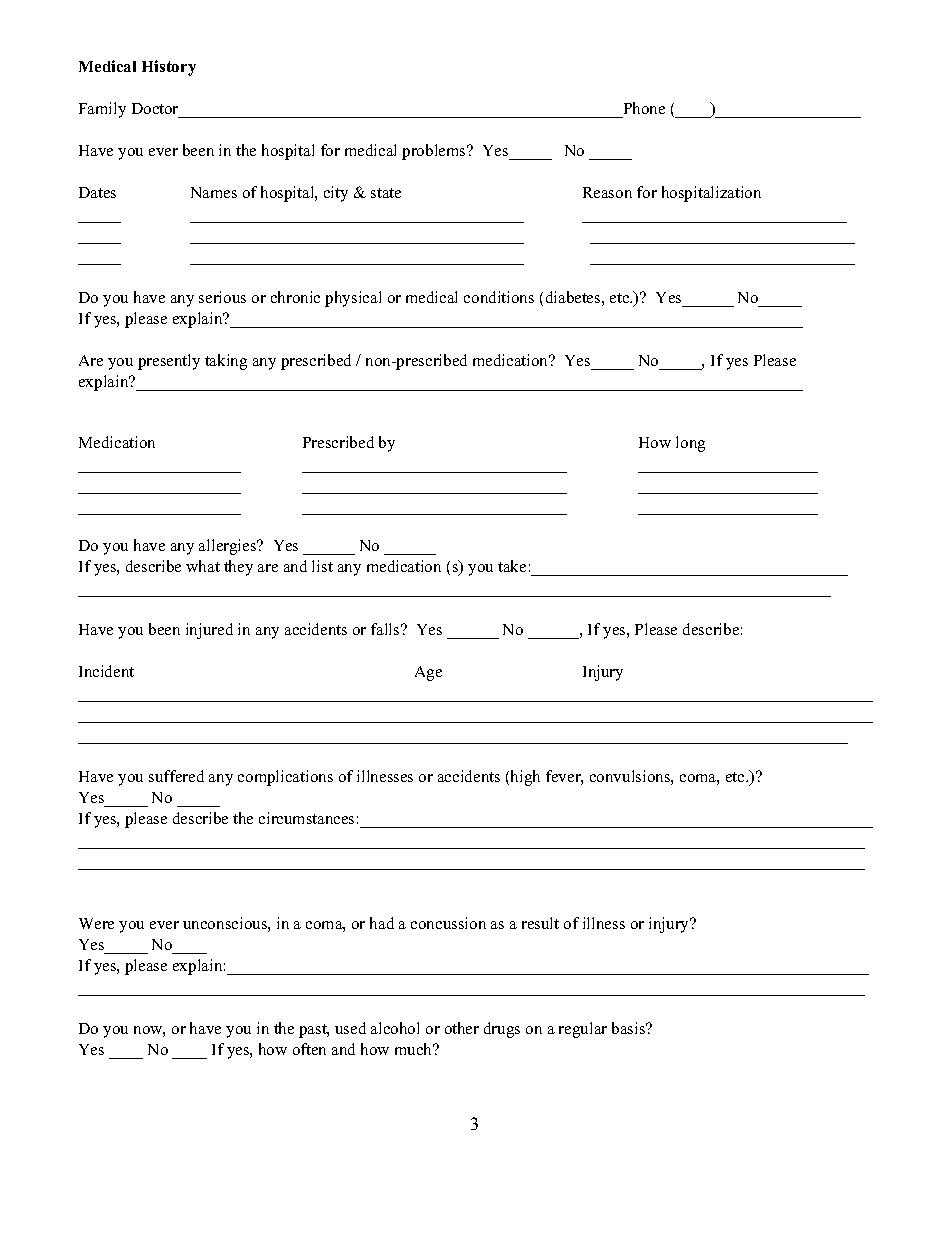 The width and height of the screenshot is (952, 1233). Describe the element at coordinates (169, 68) in the screenshot. I see `History` at that location.
